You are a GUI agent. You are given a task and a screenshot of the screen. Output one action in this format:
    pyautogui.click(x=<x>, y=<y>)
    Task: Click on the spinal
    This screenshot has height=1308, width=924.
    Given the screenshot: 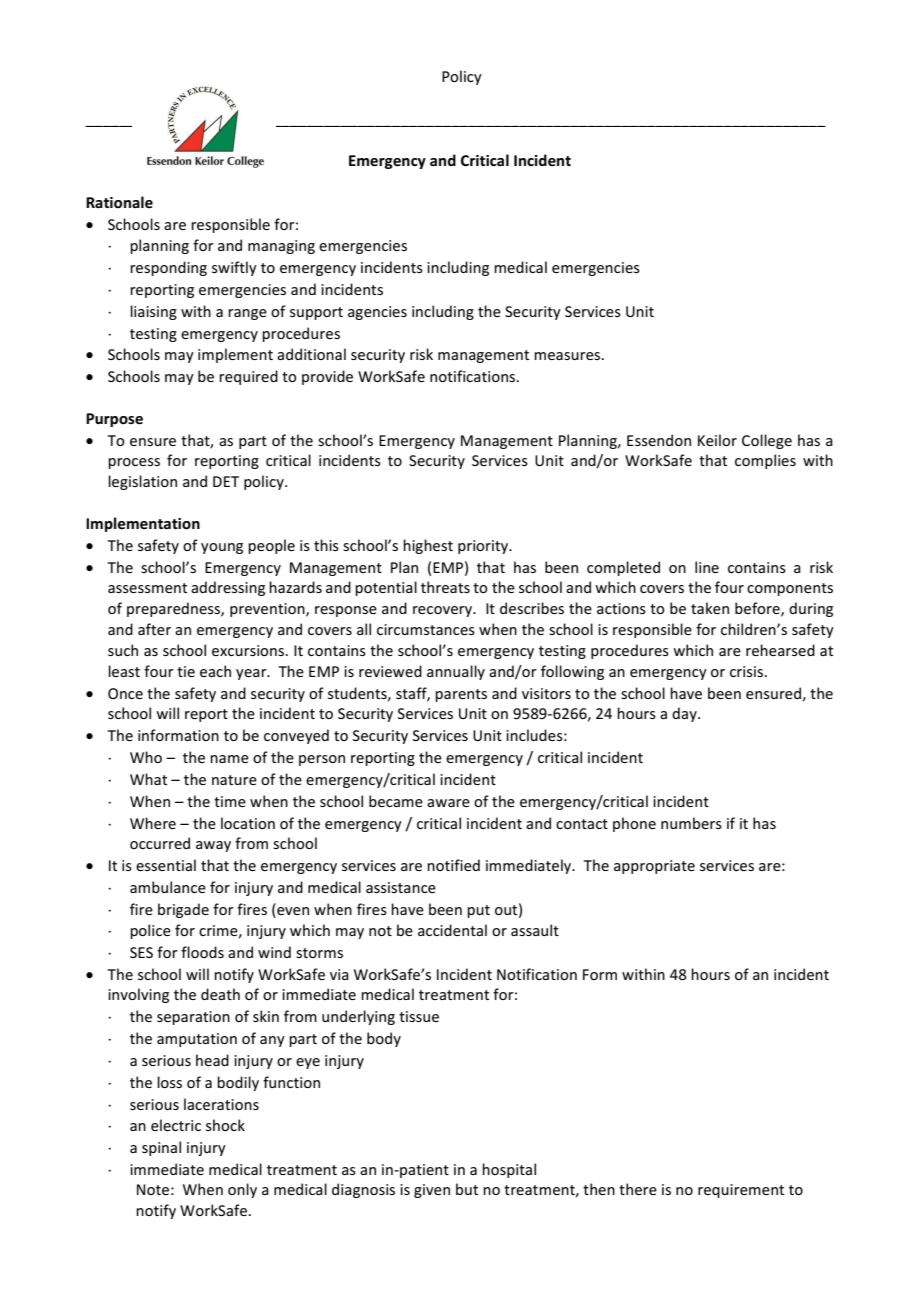 What is the action you would take?
    pyautogui.click(x=161, y=1148)
